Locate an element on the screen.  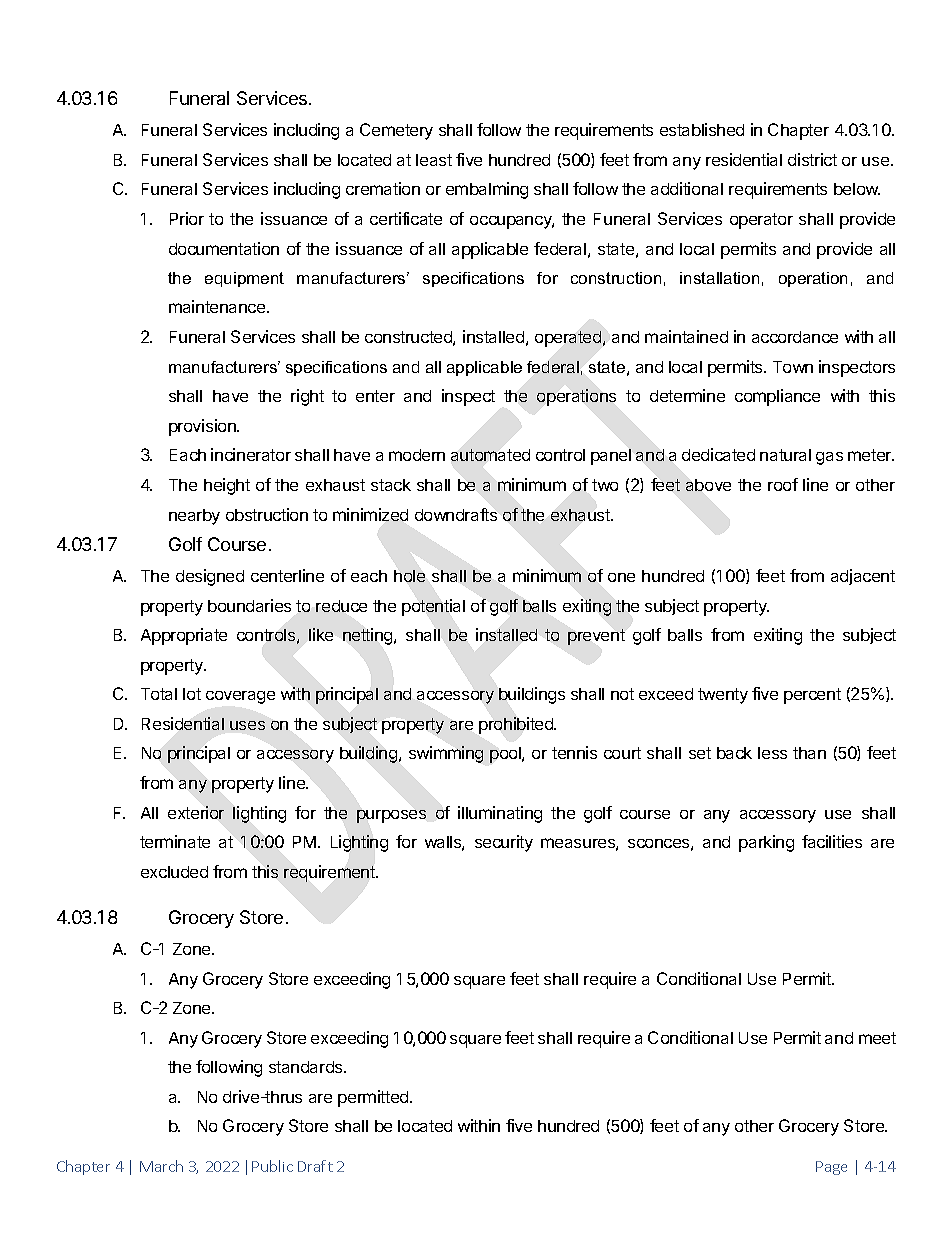
Public is located at coordinates (272, 1166).
